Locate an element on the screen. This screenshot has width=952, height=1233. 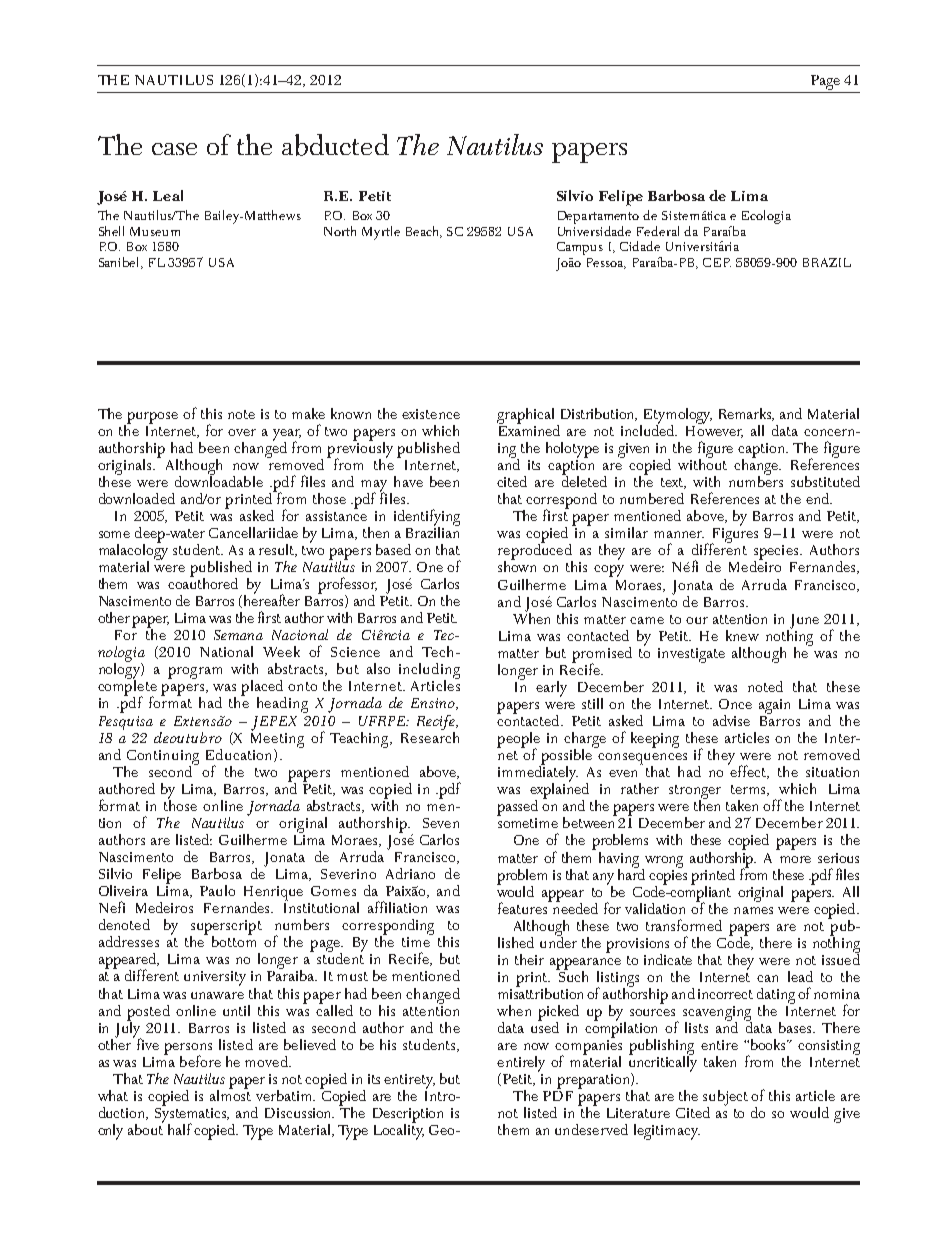
Federal is located at coordinates (658, 231).
